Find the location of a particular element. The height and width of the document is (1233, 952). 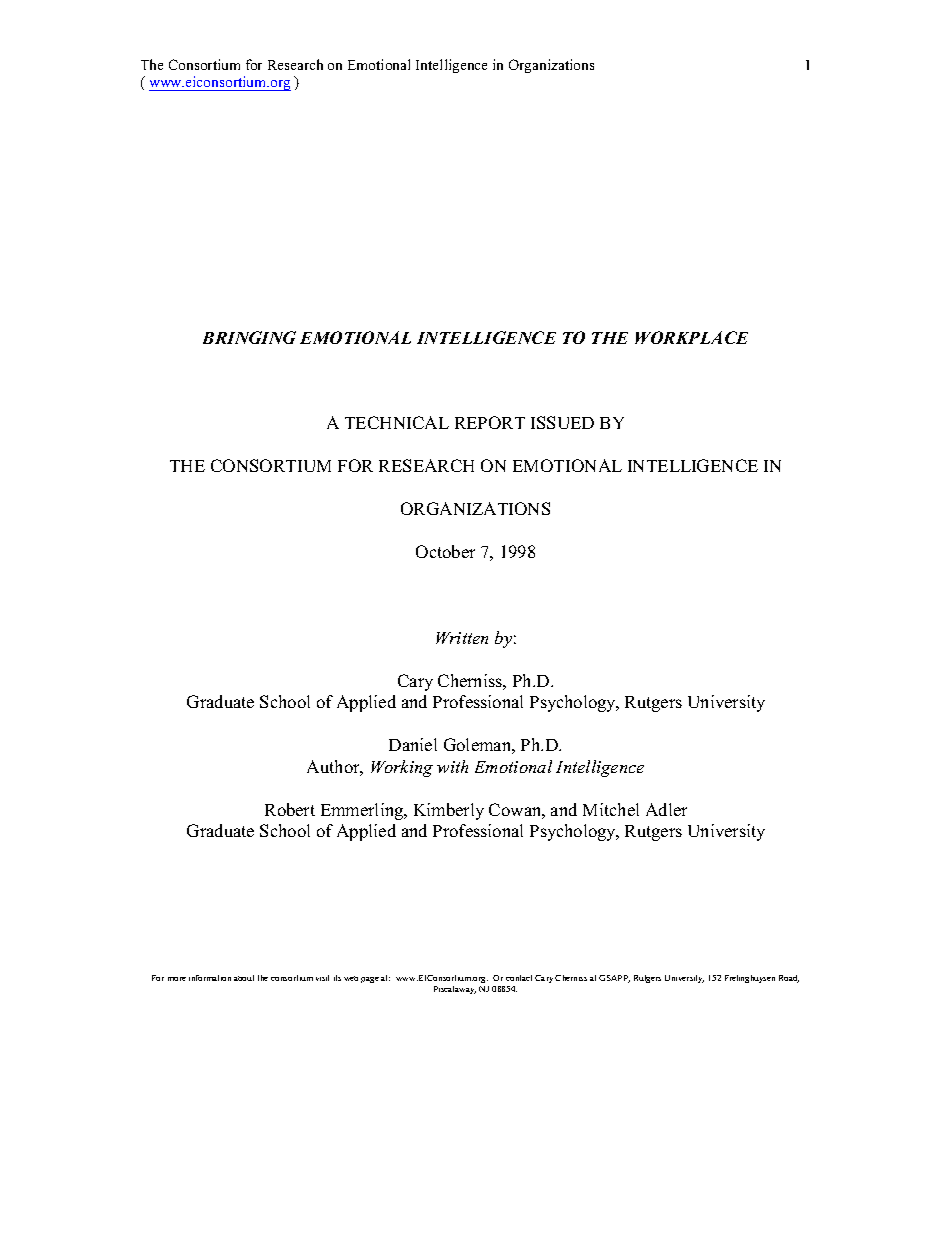

REPORT is located at coordinates (490, 422).
